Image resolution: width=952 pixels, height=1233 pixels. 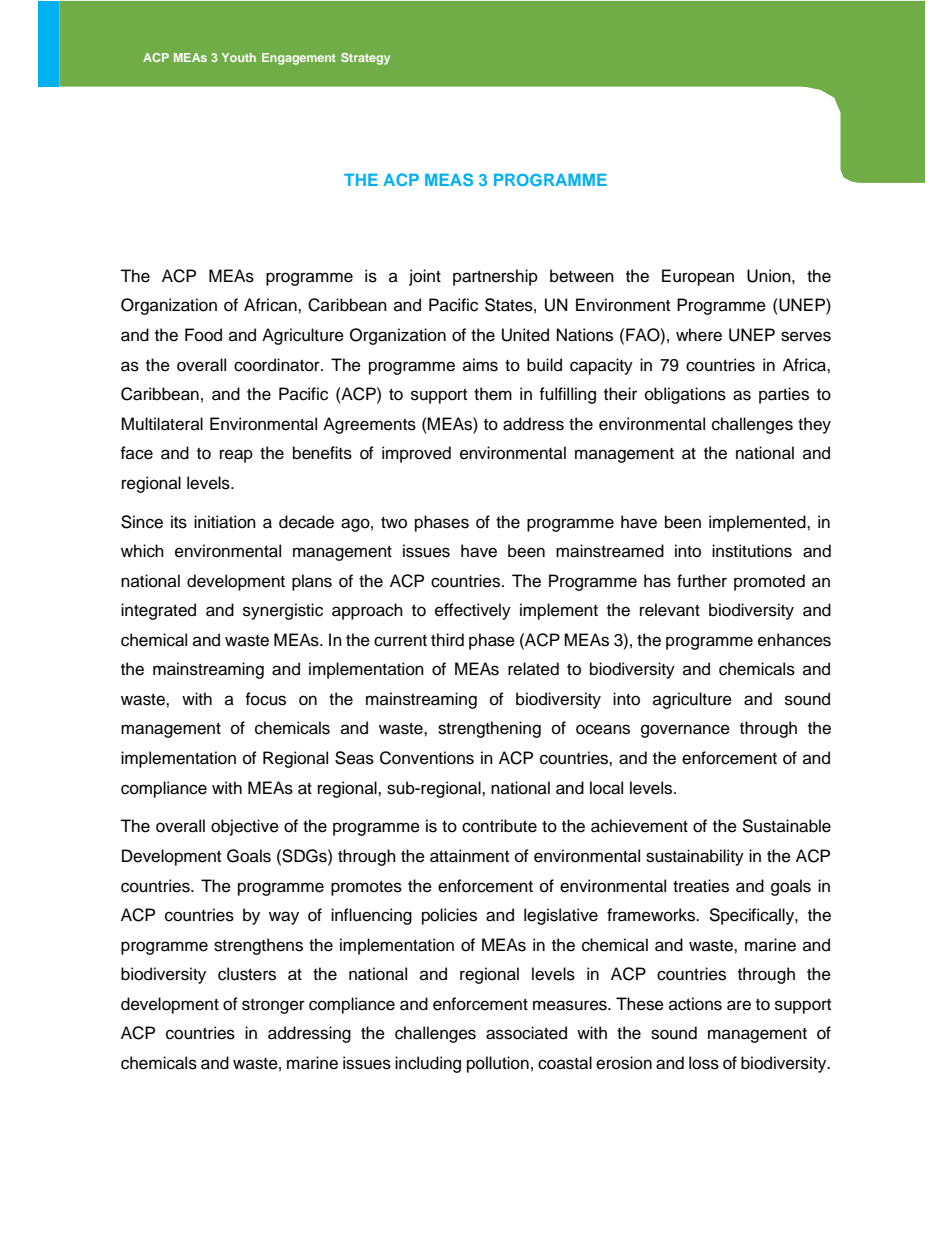 I want to click on governance, so click(x=685, y=731).
